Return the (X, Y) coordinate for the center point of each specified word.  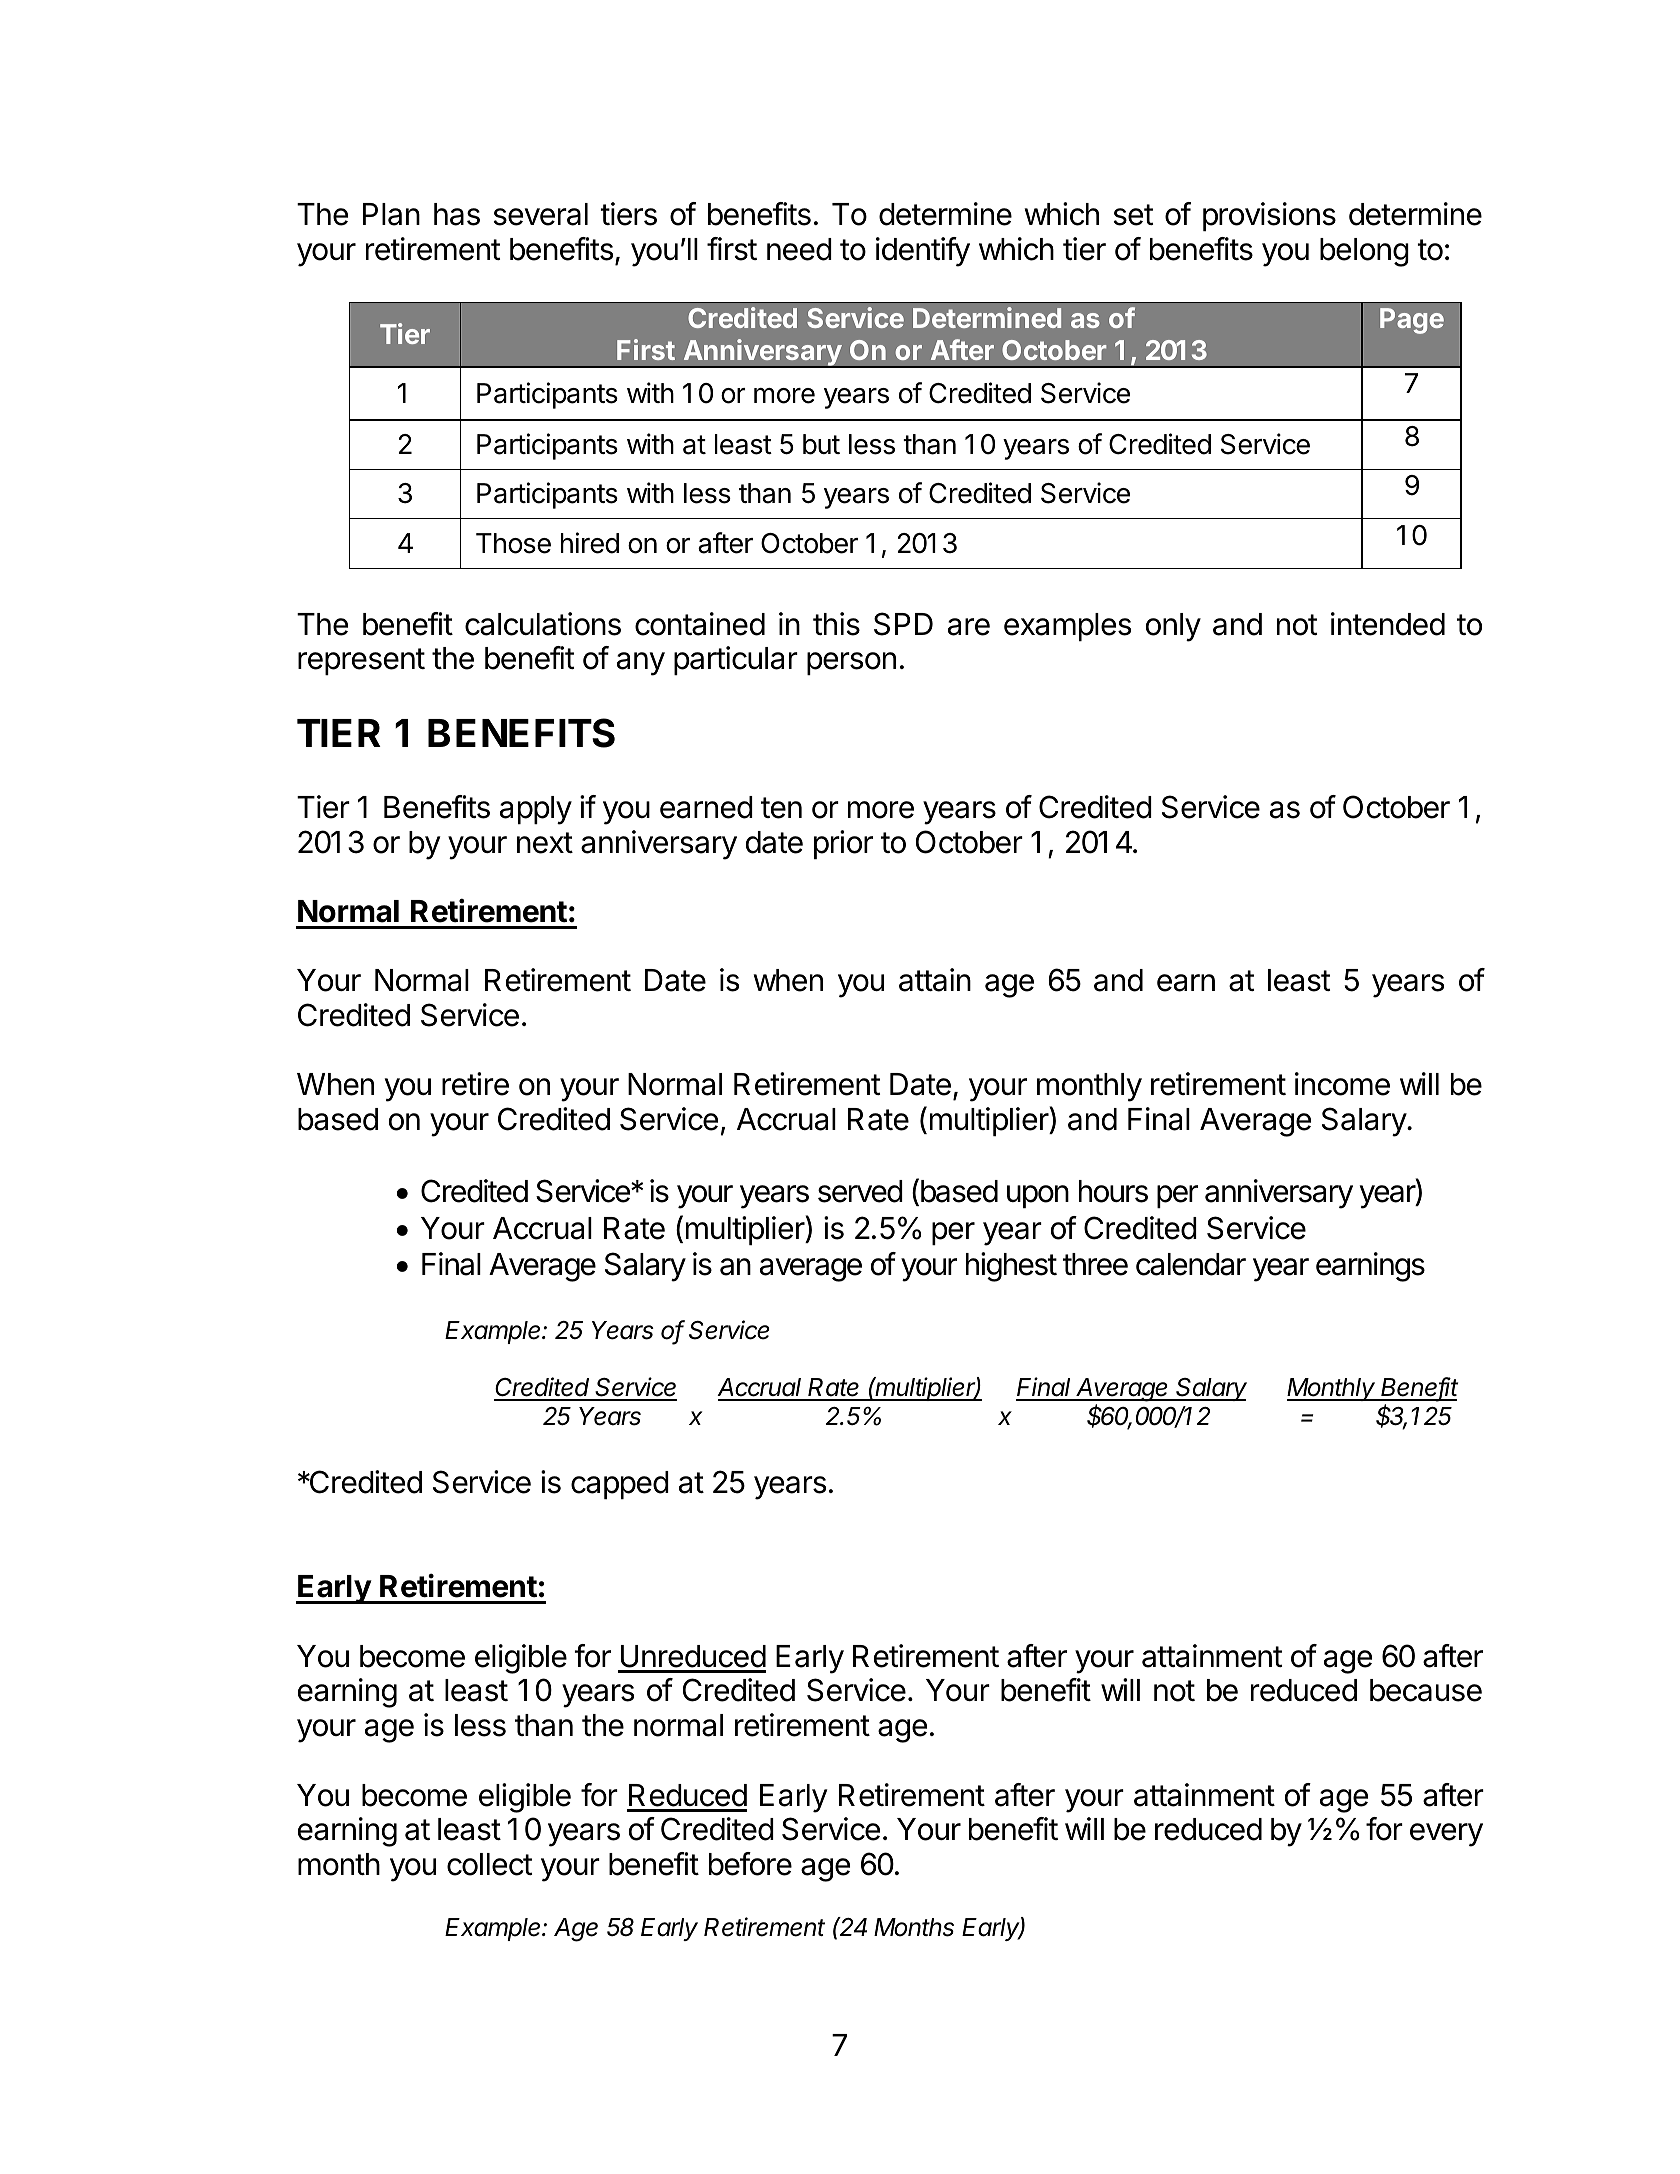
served (860, 1191)
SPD (903, 624)
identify (923, 252)
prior (843, 844)
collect (489, 1864)
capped (620, 1485)
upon (1038, 1196)
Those (513, 543)
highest (1011, 1267)
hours (1113, 1191)
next (545, 843)
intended (1388, 624)
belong (1364, 252)
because (1426, 1690)
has (457, 214)
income (1342, 1084)
